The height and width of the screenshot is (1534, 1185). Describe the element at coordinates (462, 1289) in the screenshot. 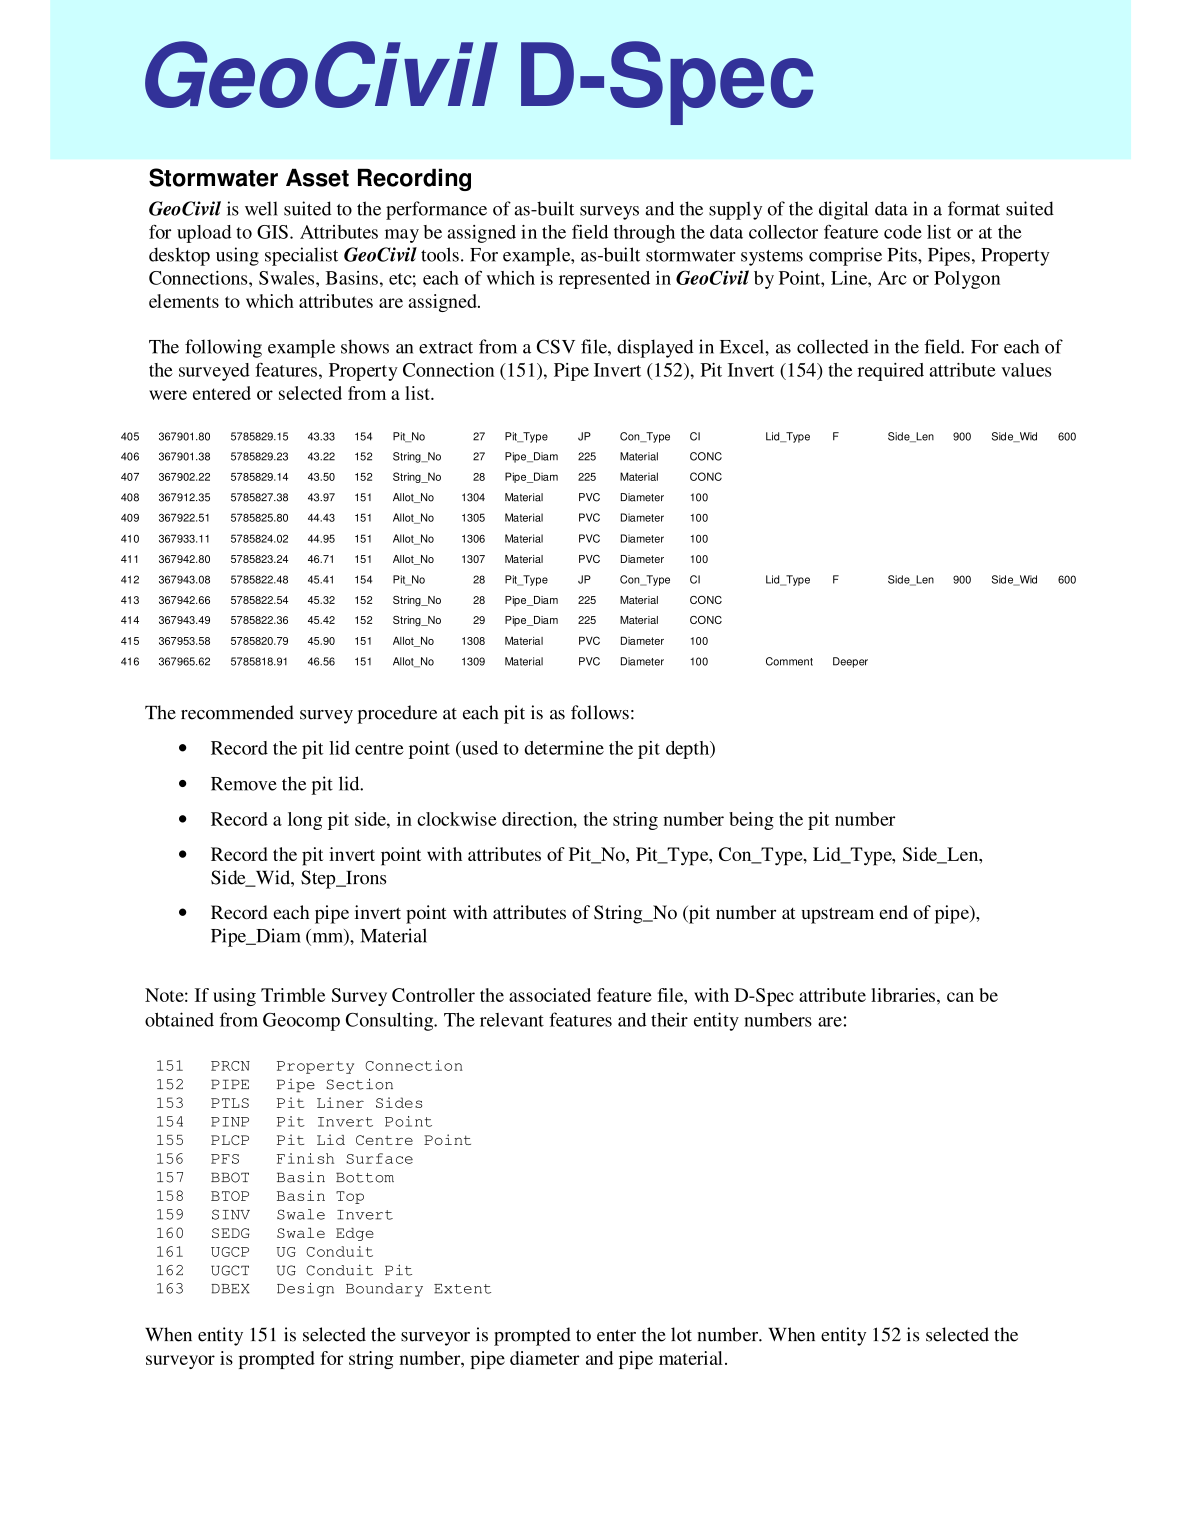

I see `Extent` at that location.
